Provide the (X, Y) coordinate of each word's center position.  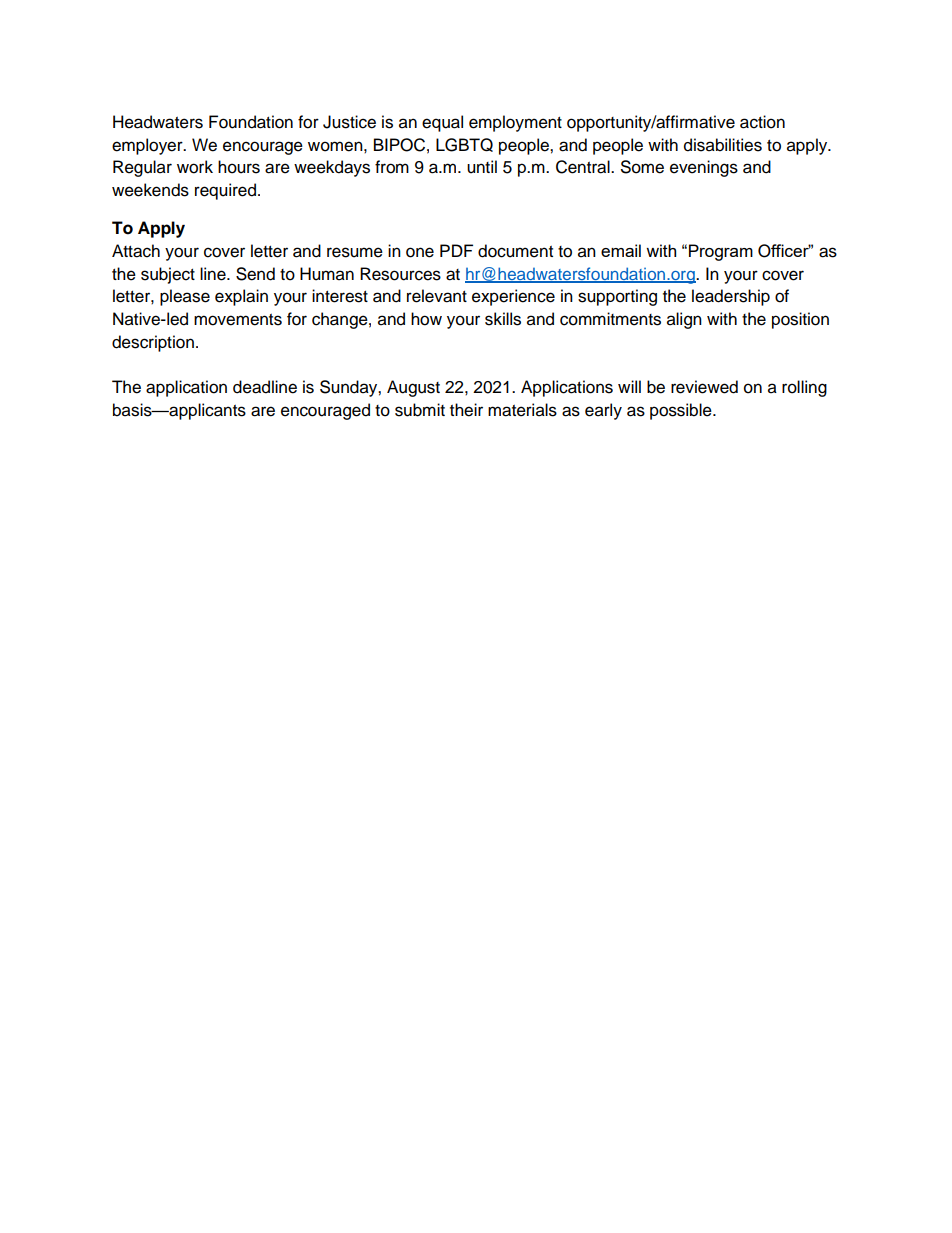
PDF (456, 250)
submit (420, 410)
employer (148, 146)
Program (721, 252)
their (466, 410)
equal (442, 123)
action (762, 122)
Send (255, 274)
